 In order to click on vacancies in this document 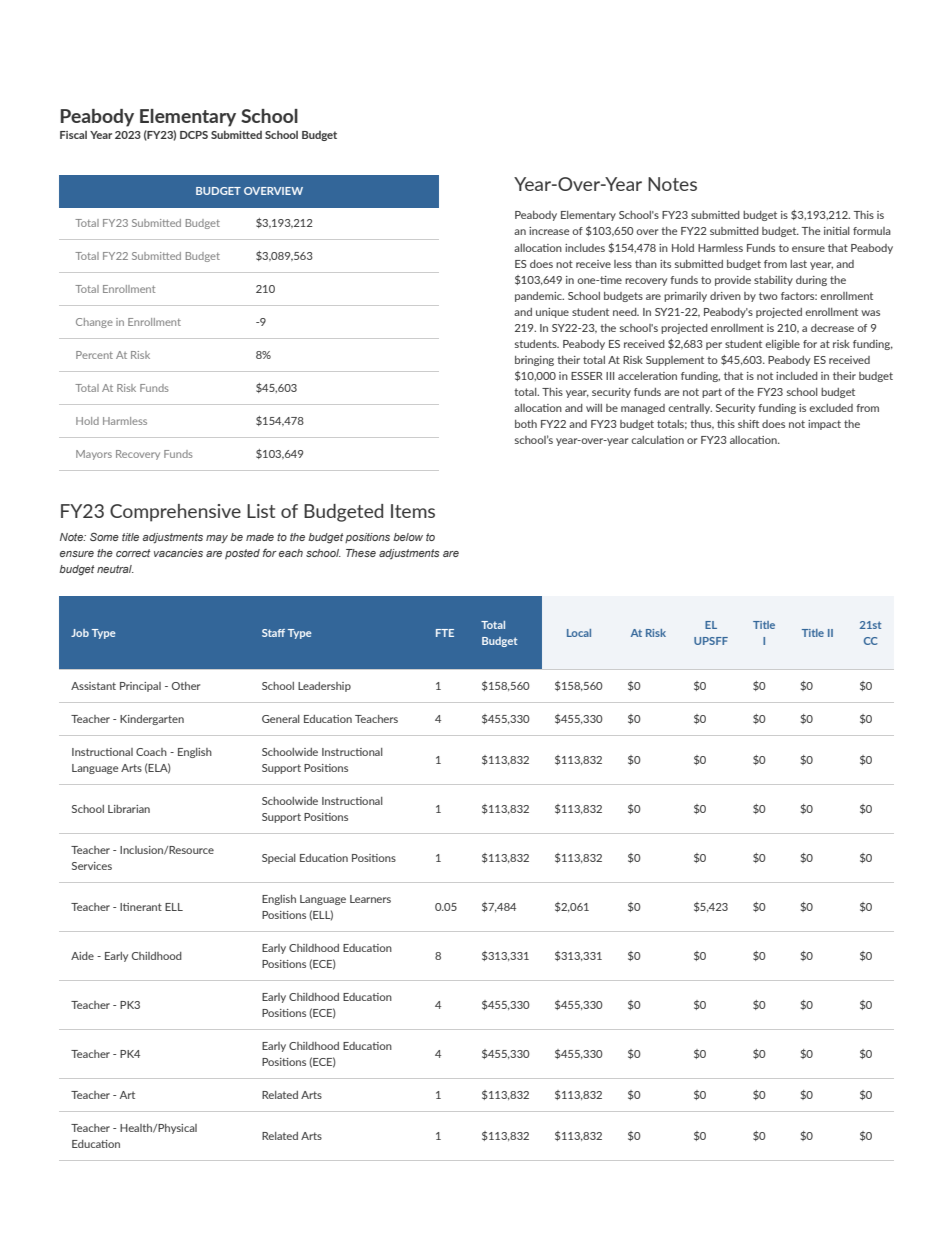, I will do `click(178, 553)`.
